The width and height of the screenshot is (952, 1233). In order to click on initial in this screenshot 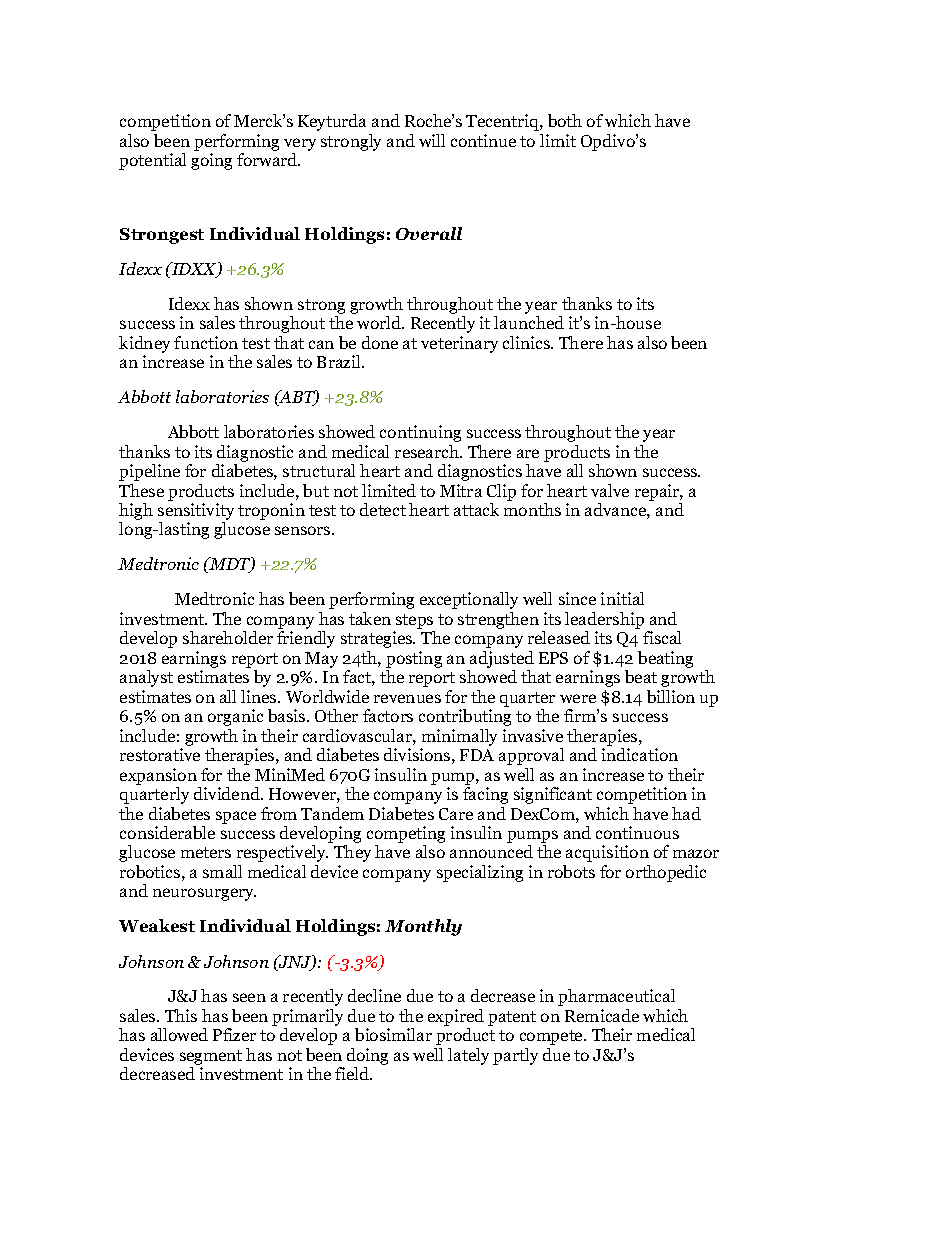, I will do `click(622, 598)`.
